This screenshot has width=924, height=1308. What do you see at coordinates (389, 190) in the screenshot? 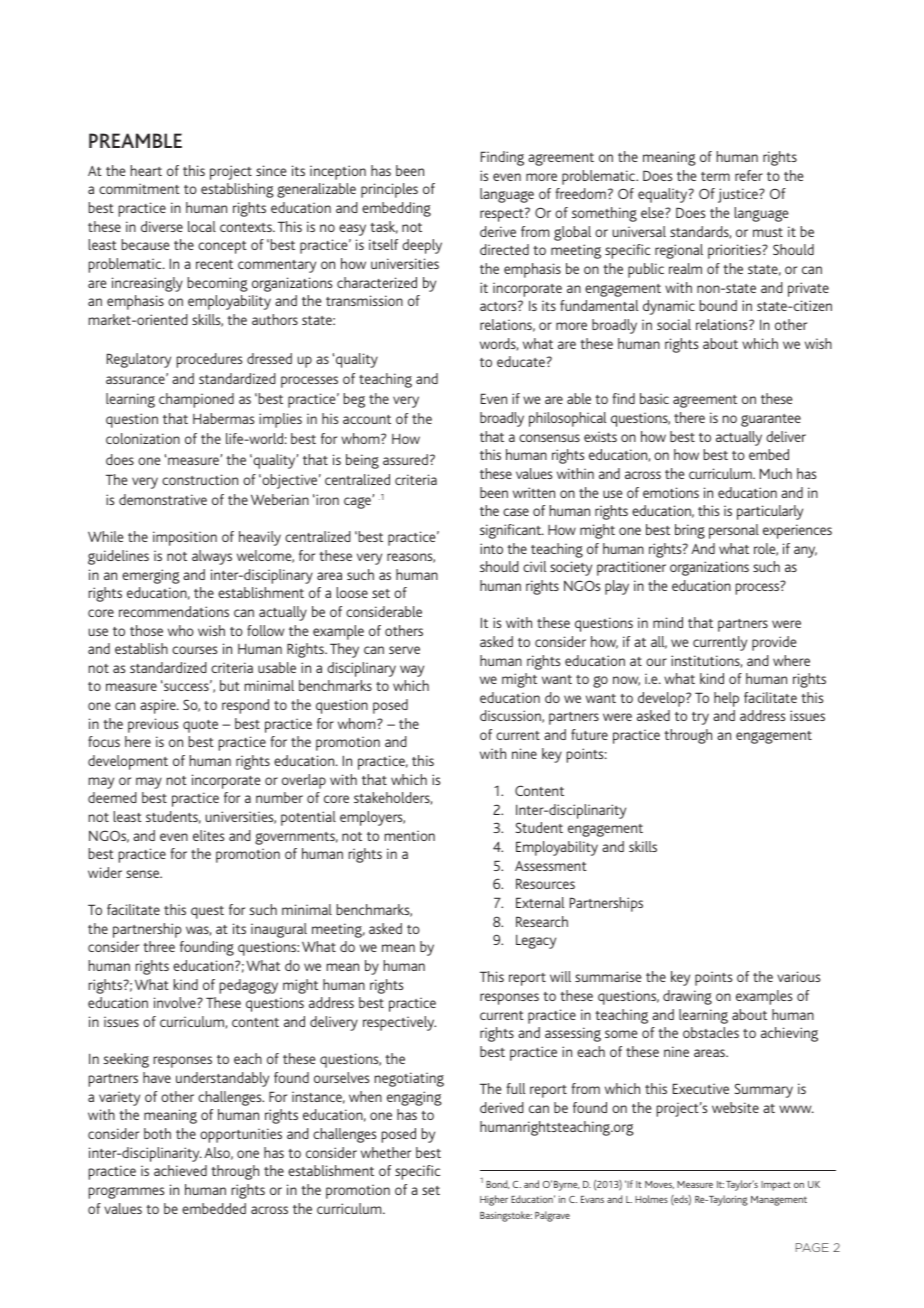
I see `principles` at bounding box center [389, 190].
